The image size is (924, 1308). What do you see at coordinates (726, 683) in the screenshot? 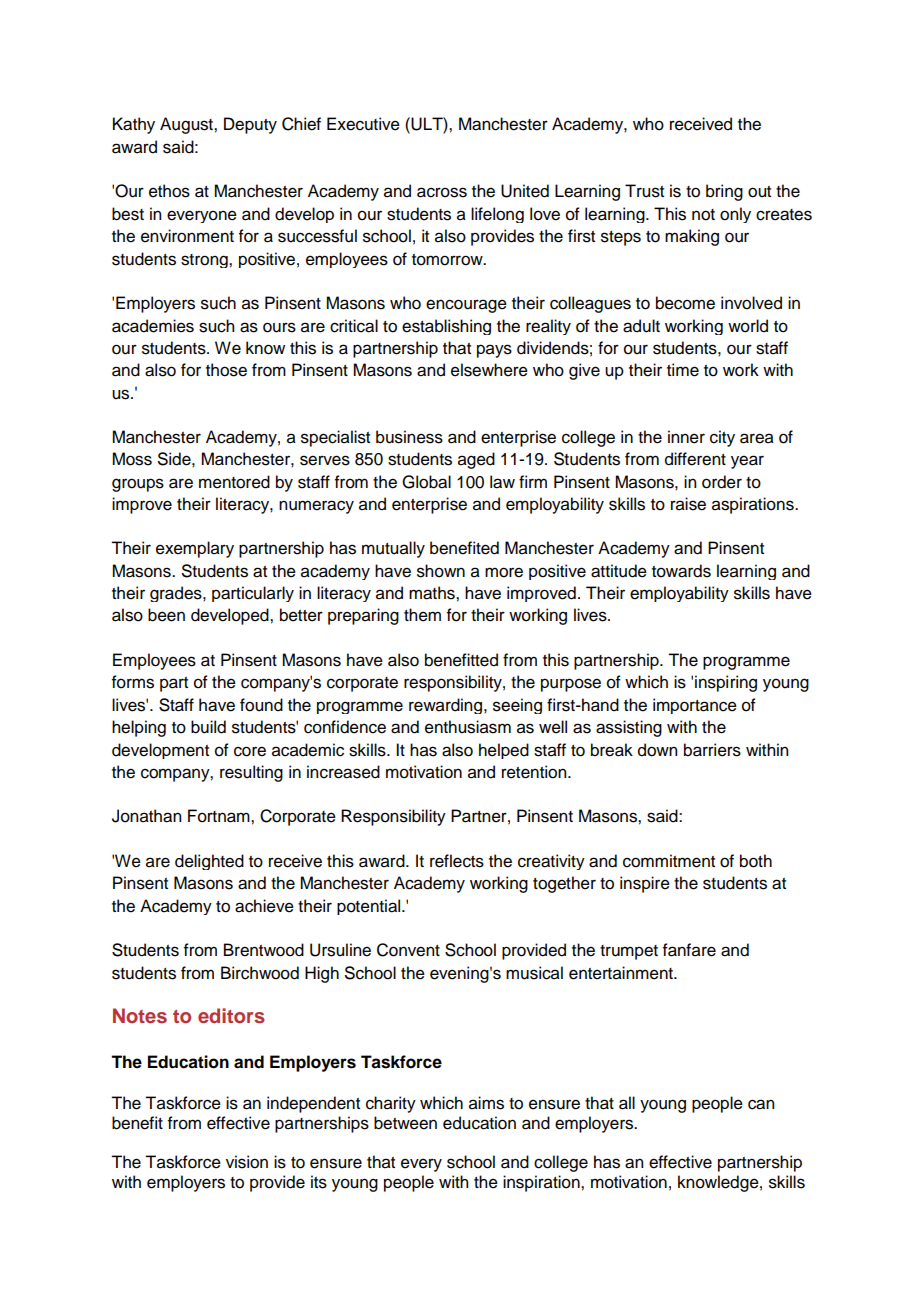
I see `inspiring` at bounding box center [726, 683].
